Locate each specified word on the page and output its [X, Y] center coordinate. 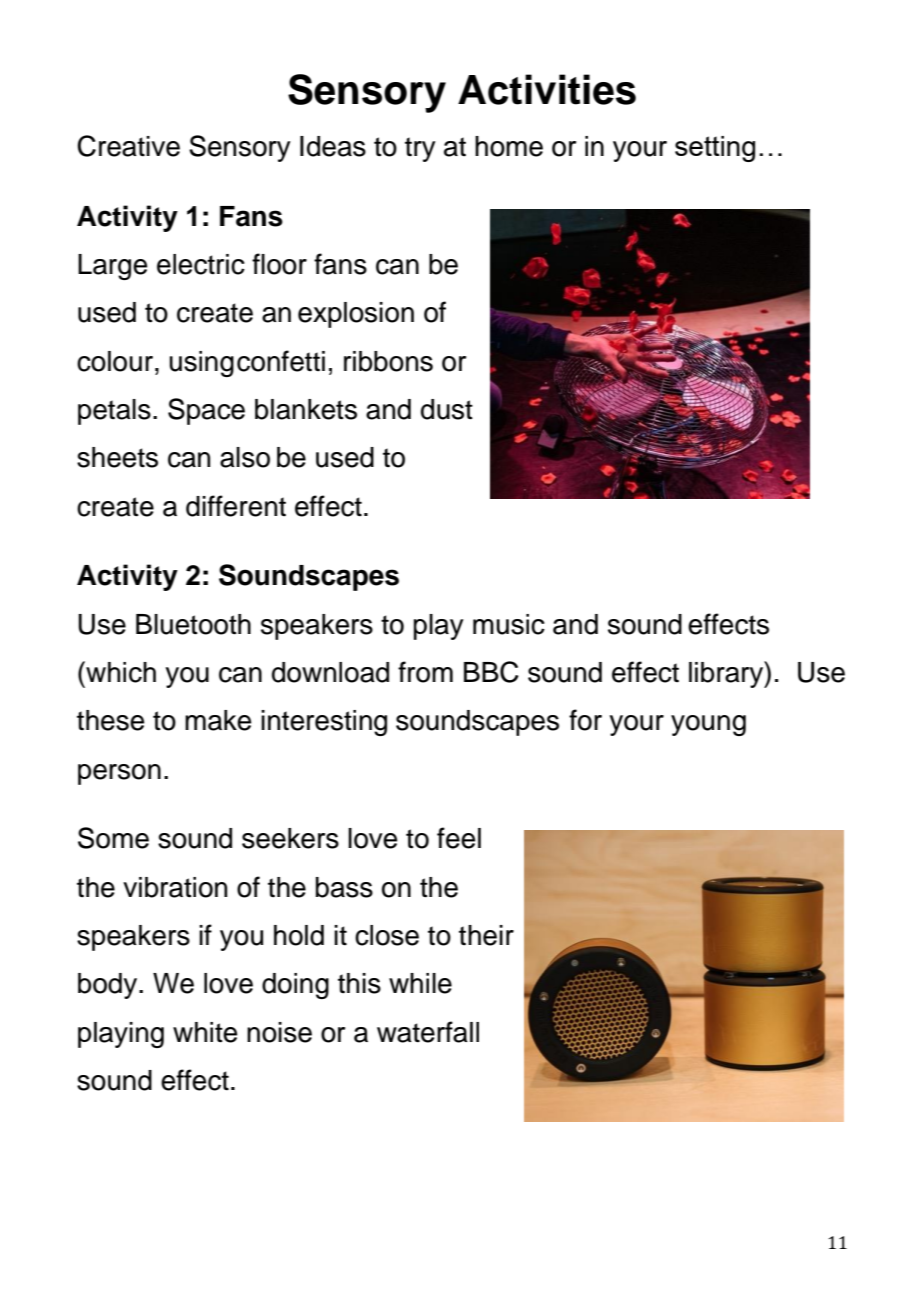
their [486, 935]
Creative [128, 146]
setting [715, 149]
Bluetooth [193, 624]
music [509, 624]
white [205, 1032]
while [420, 983]
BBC [491, 672]
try [420, 149]
